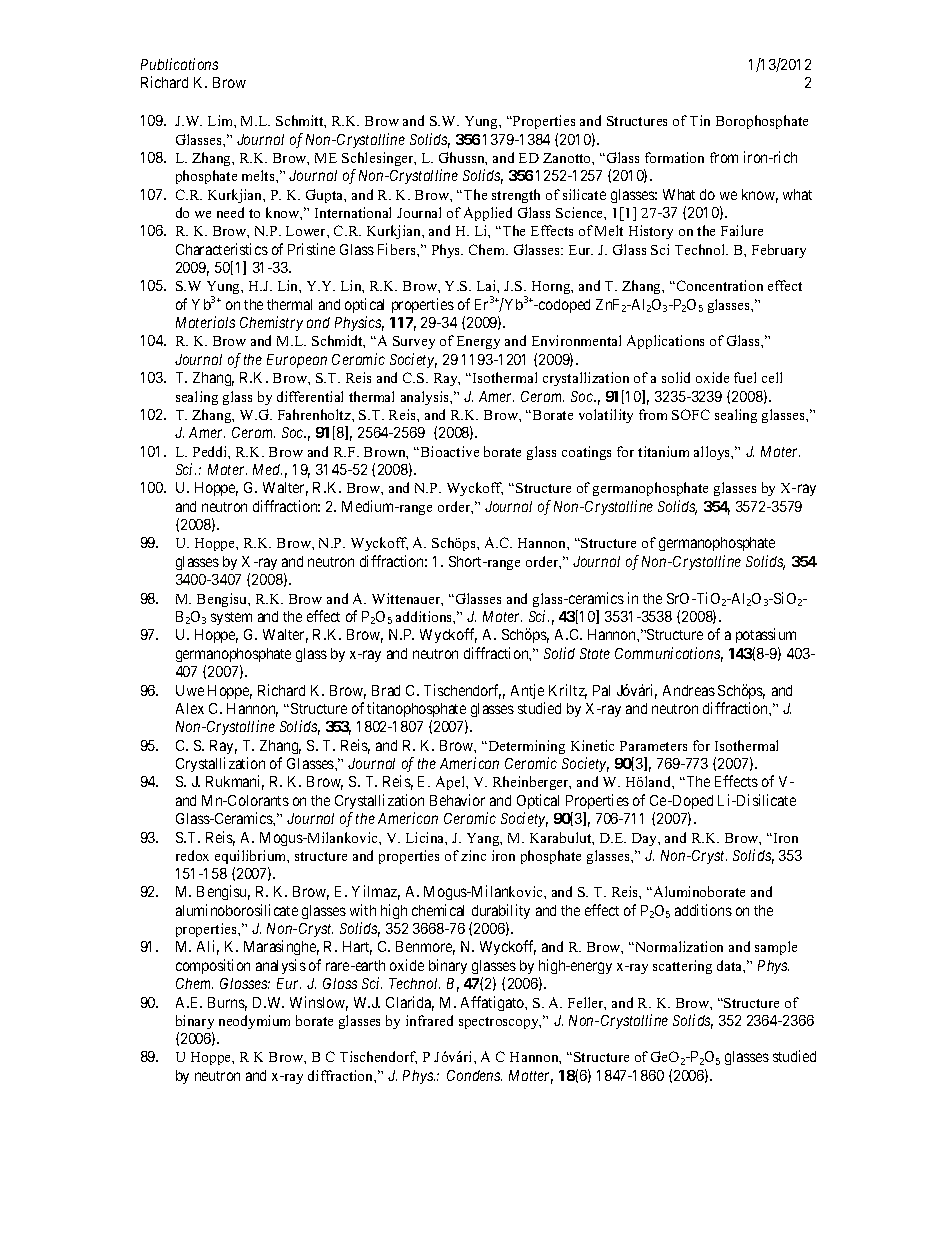 This screenshot has width=952, height=1233. I want to click on Publications, so click(179, 64).
